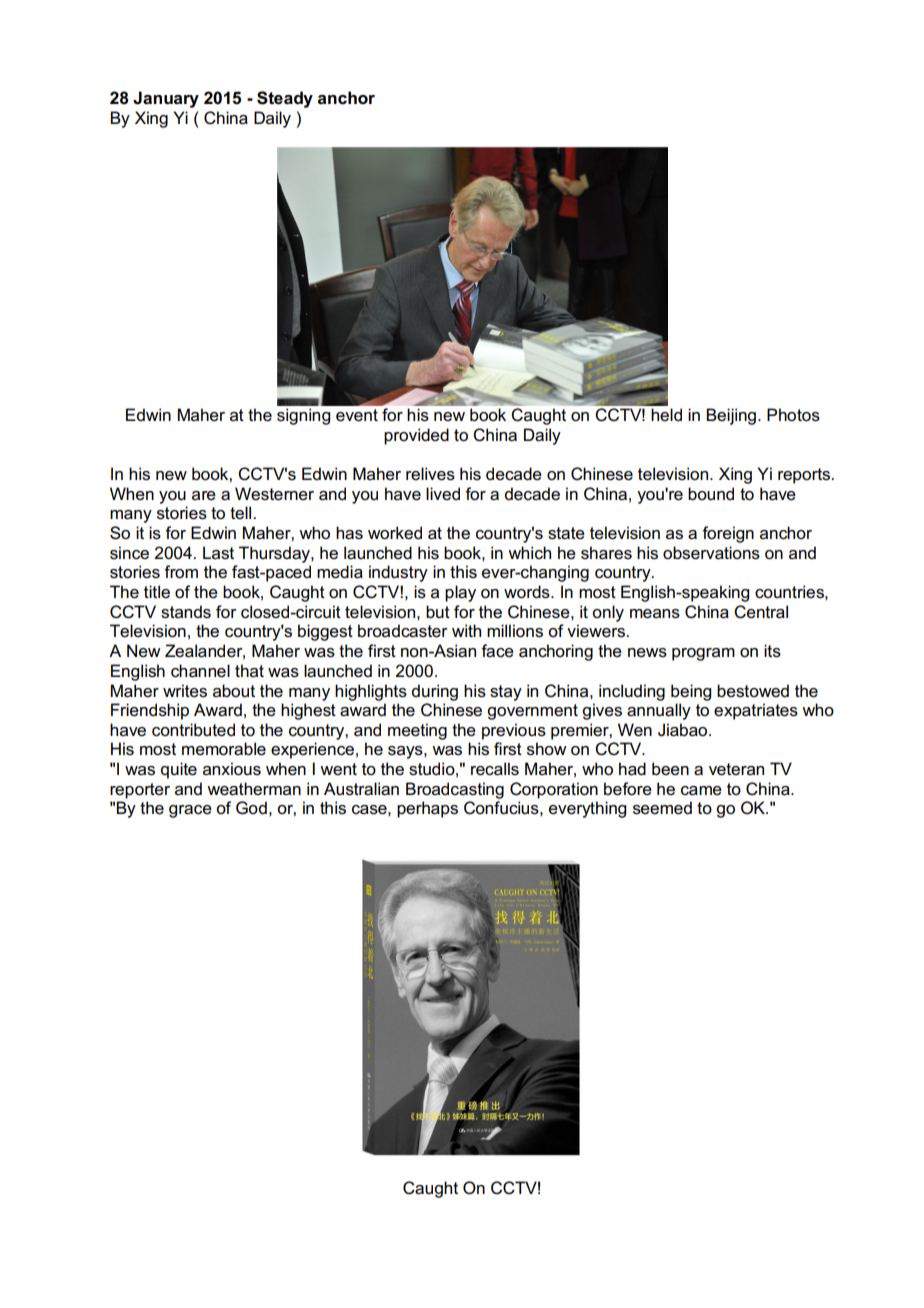 This screenshot has width=924, height=1308. Describe the element at coordinates (455, 790) in the screenshot. I see `Broadcasting` at that location.
